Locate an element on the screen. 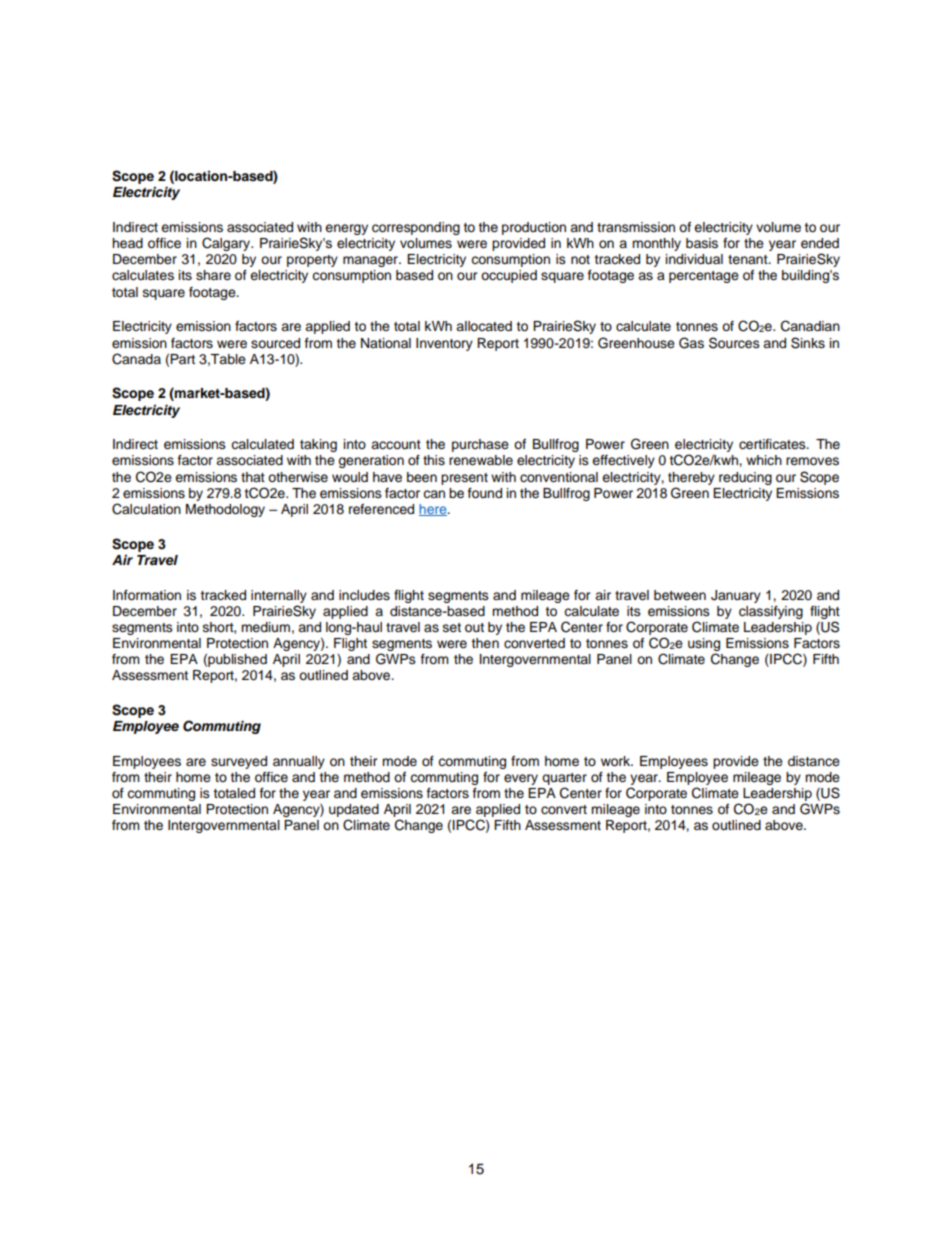 The height and width of the screenshot is (1233, 952). includes is located at coordinates (364, 595).
